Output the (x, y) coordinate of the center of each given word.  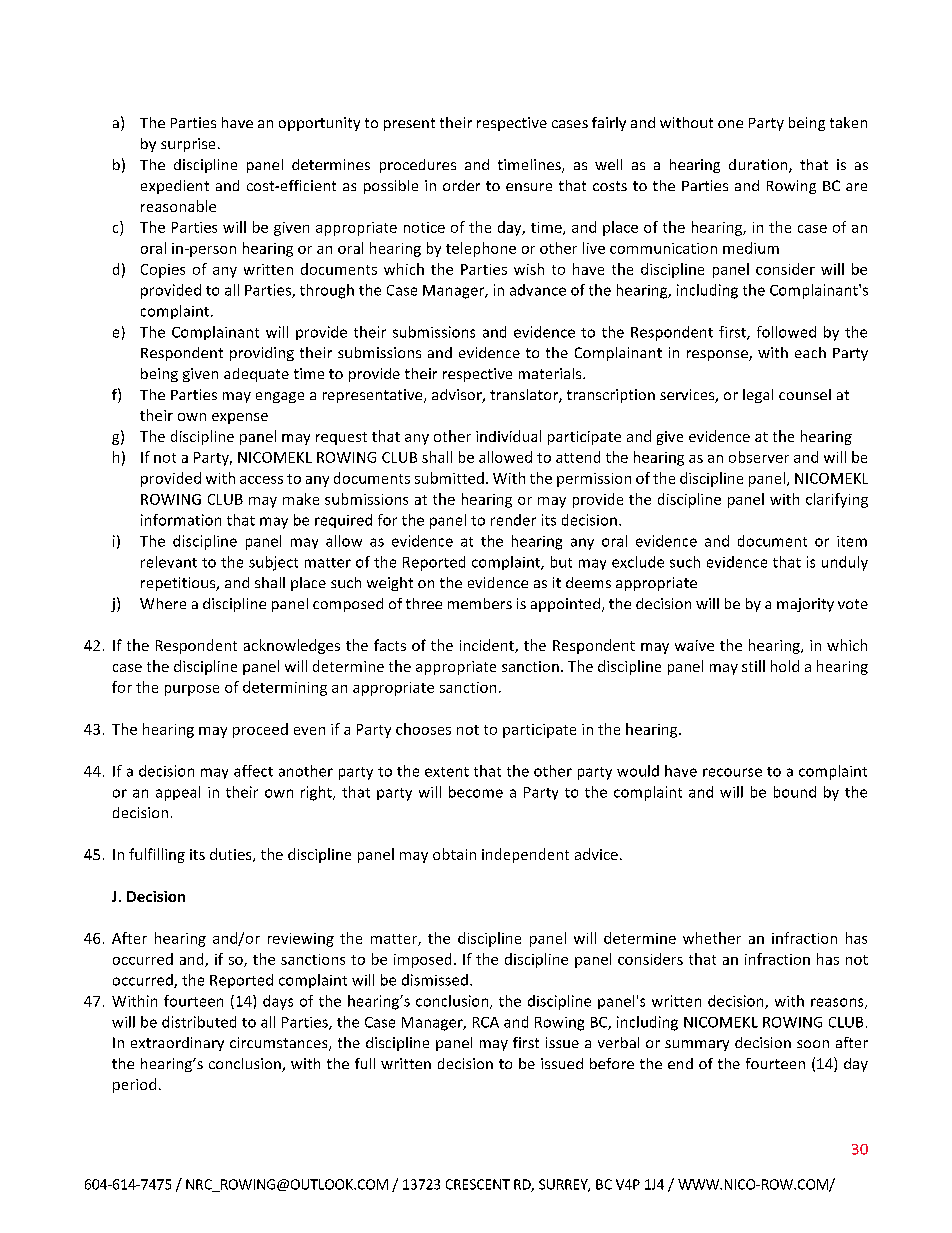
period (134, 1085)
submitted (449, 478)
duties (232, 855)
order (461, 185)
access (261, 480)
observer (759, 457)
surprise (188, 145)
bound (795, 792)
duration (759, 166)
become (476, 792)
